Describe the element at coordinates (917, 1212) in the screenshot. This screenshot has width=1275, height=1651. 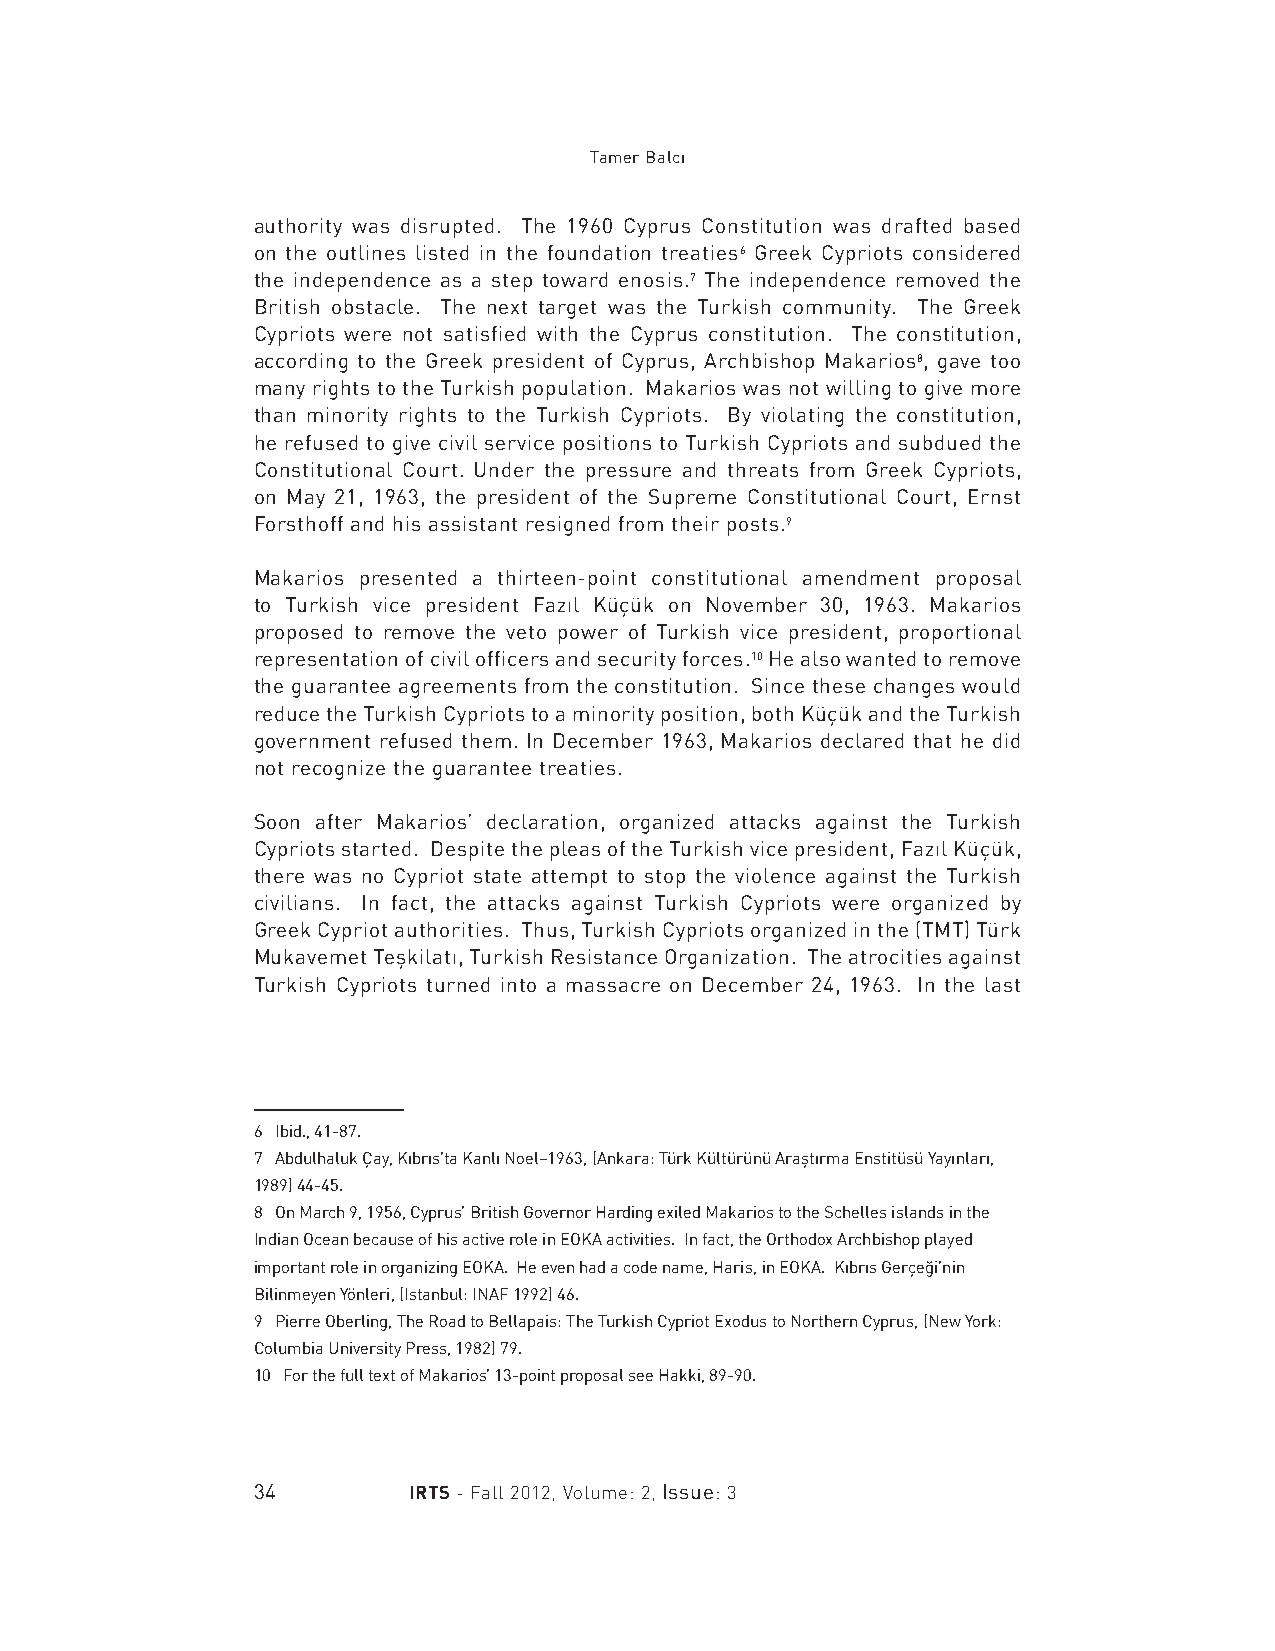
I see `islands` at that location.
